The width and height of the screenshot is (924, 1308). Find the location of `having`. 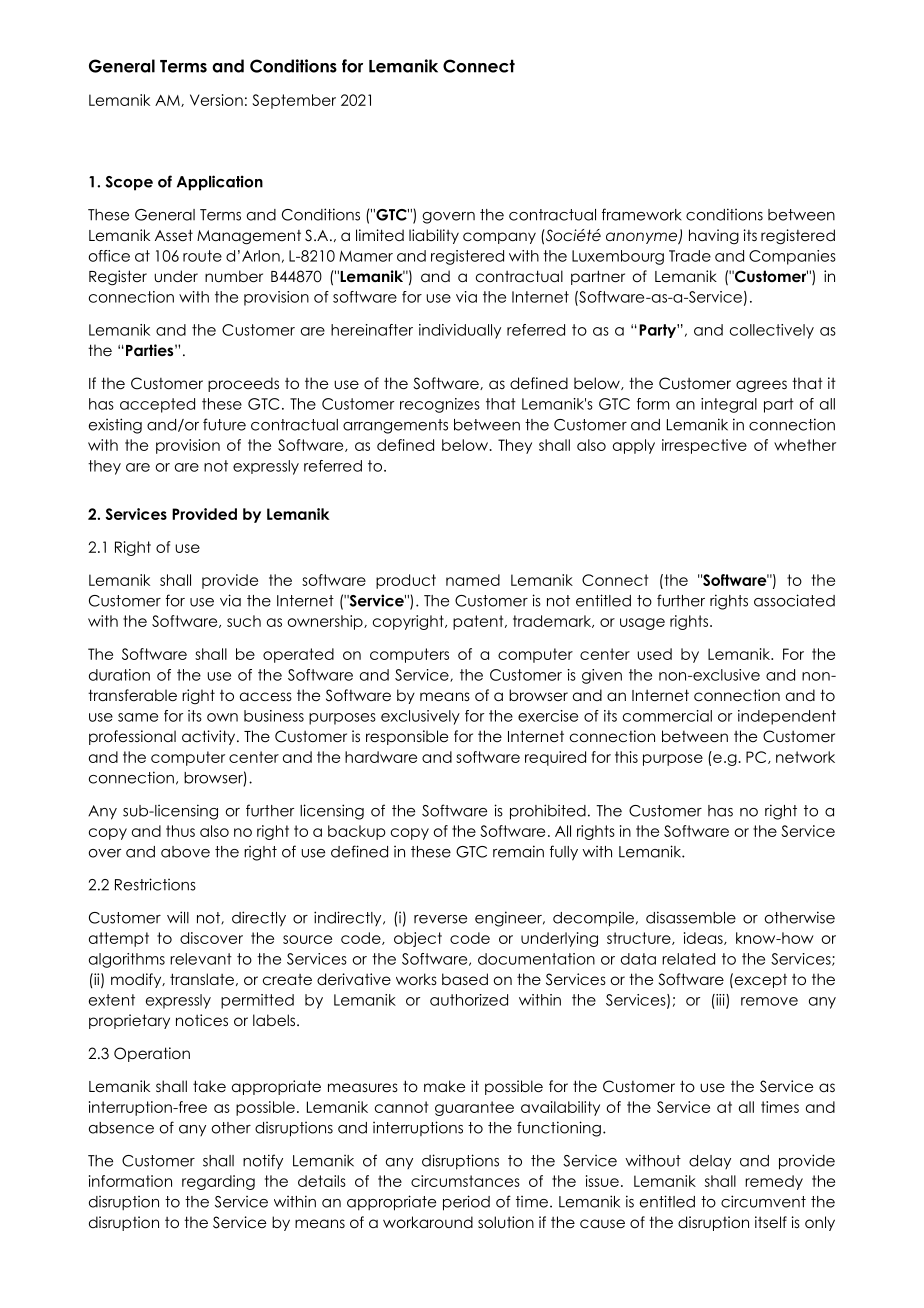

having is located at coordinates (714, 236).
